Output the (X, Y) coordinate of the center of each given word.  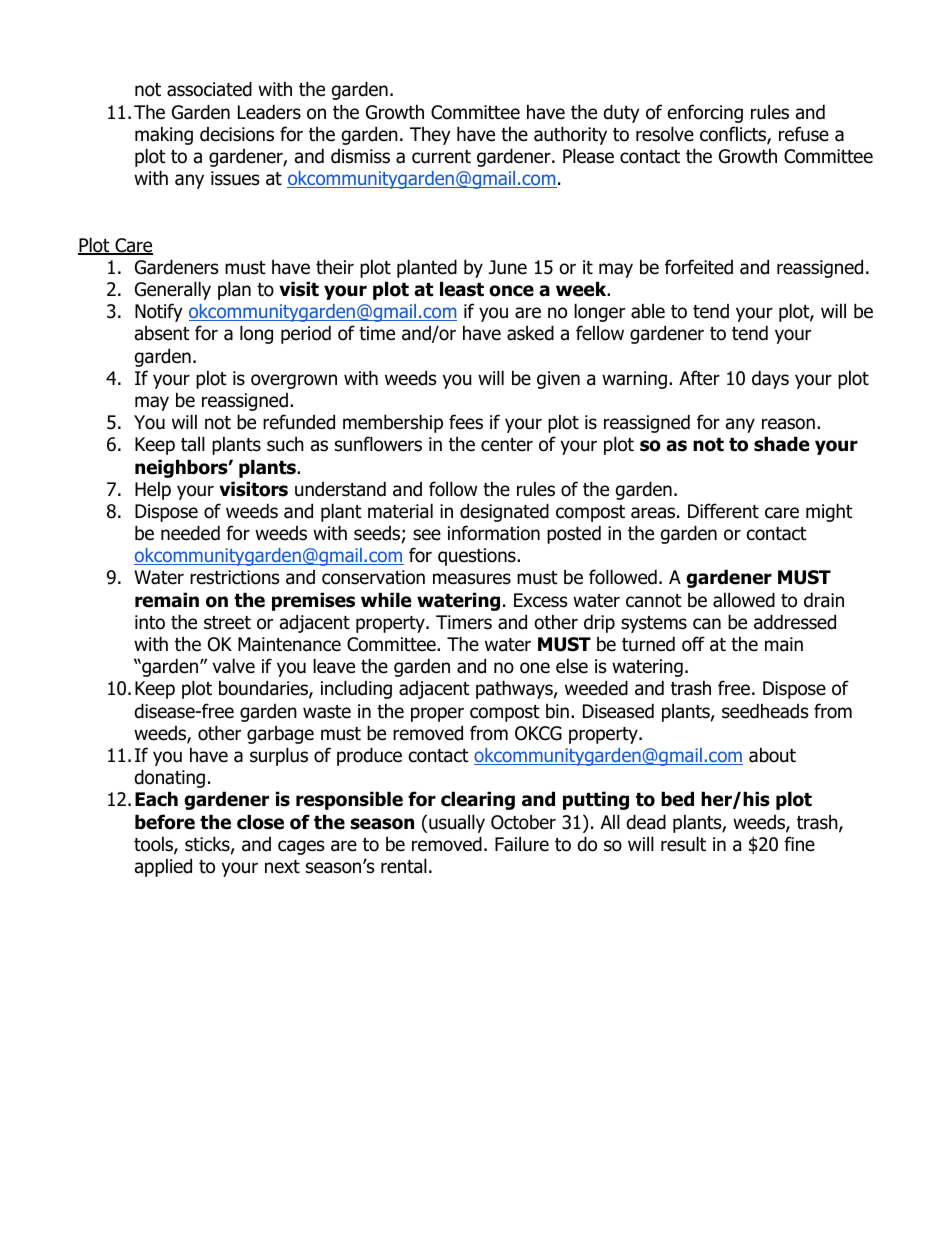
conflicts (734, 135)
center (507, 445)
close (260, 822)
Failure (522, 844)
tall (193, 444)
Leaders (269, 112)
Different (723, 511)
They (430, 135)
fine (799, 844)
